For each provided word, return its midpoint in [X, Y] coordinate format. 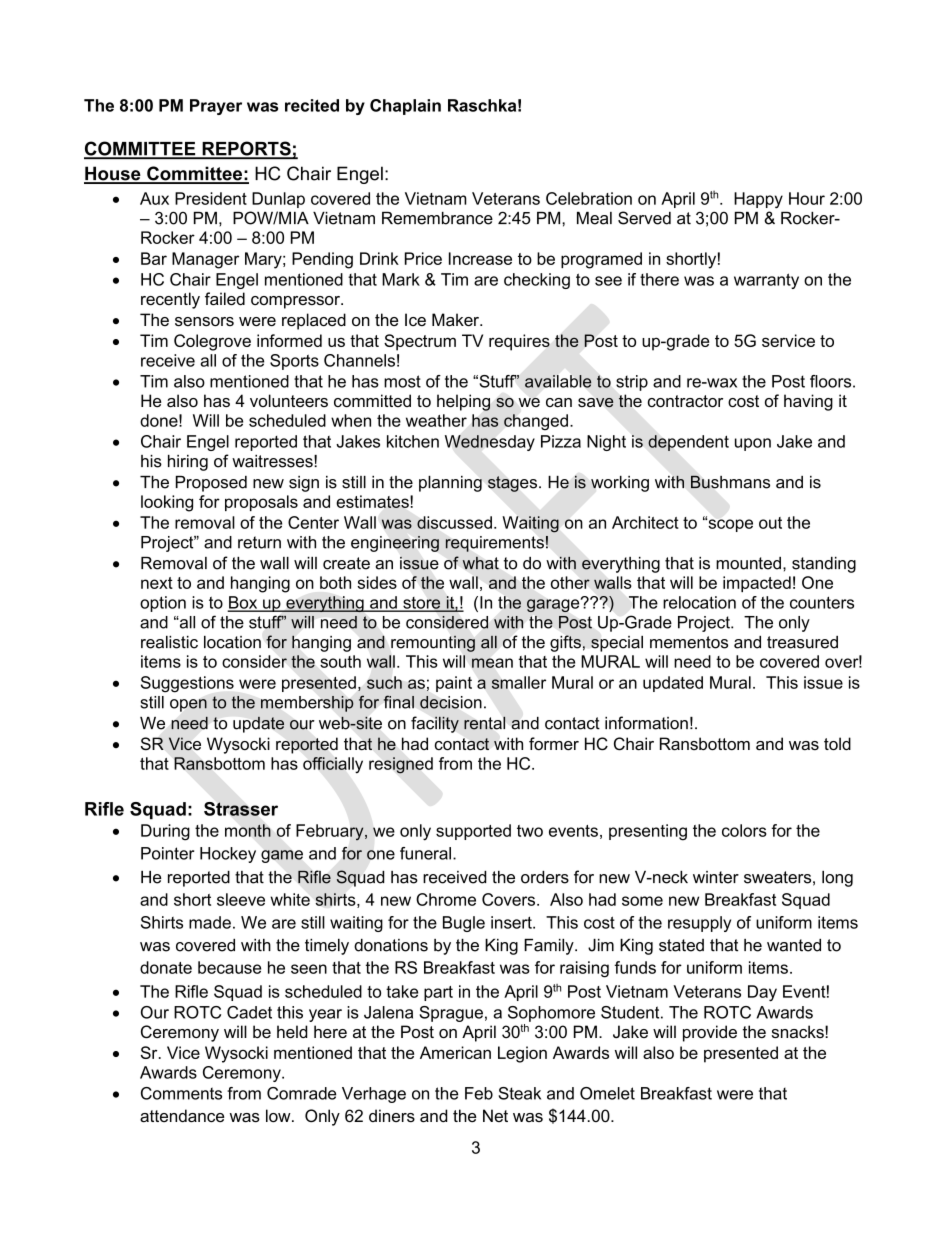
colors [744, 830]
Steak [519, 1093]
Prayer [216, 107]
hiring [188, 463]
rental [484, 723]
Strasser [241, 809]
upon [753, 444]
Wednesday [490, 443]
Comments [181, 1093]
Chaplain [405, 107]
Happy [758, 200]
